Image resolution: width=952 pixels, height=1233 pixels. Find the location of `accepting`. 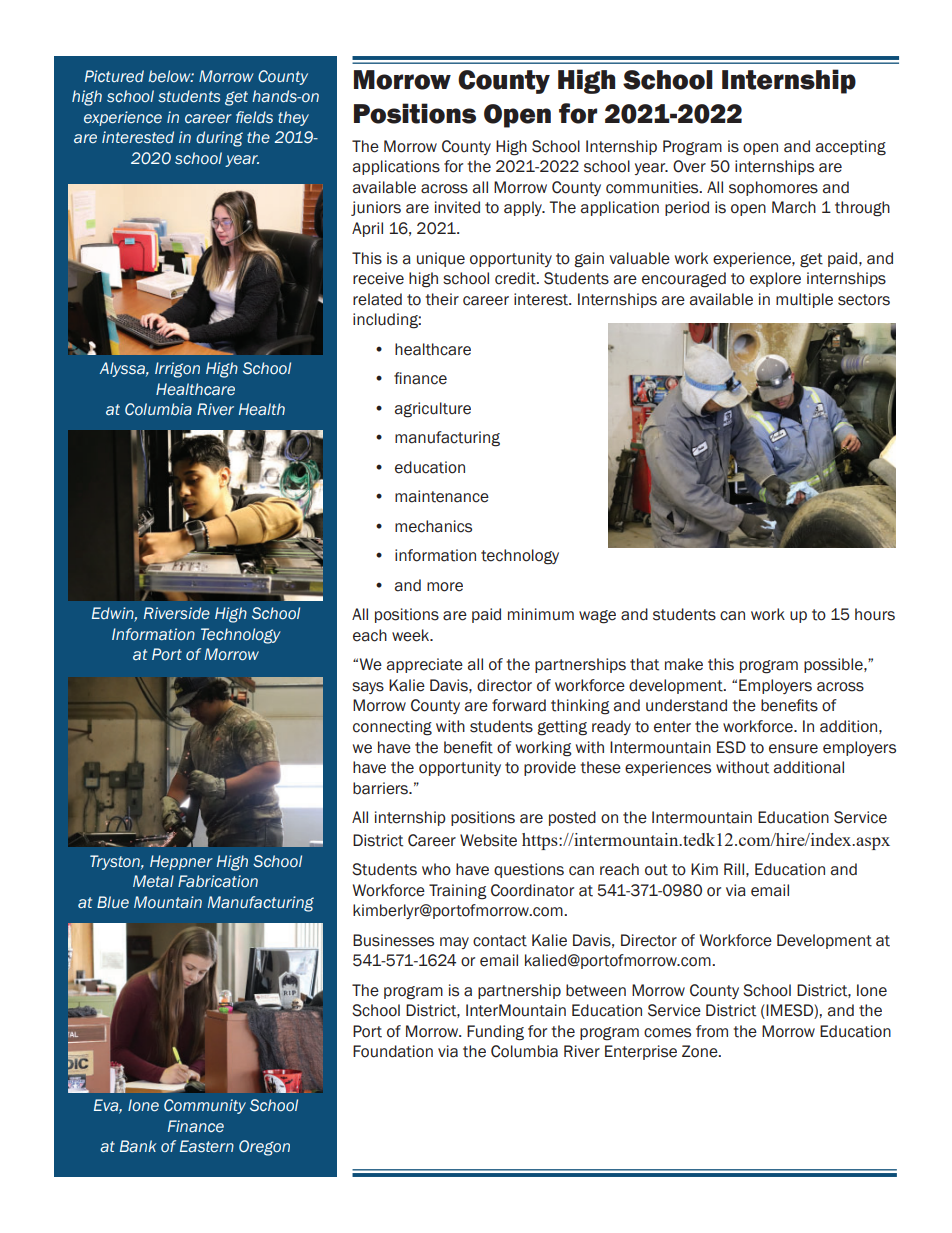

accepting is located at coordinates (851, 148).
